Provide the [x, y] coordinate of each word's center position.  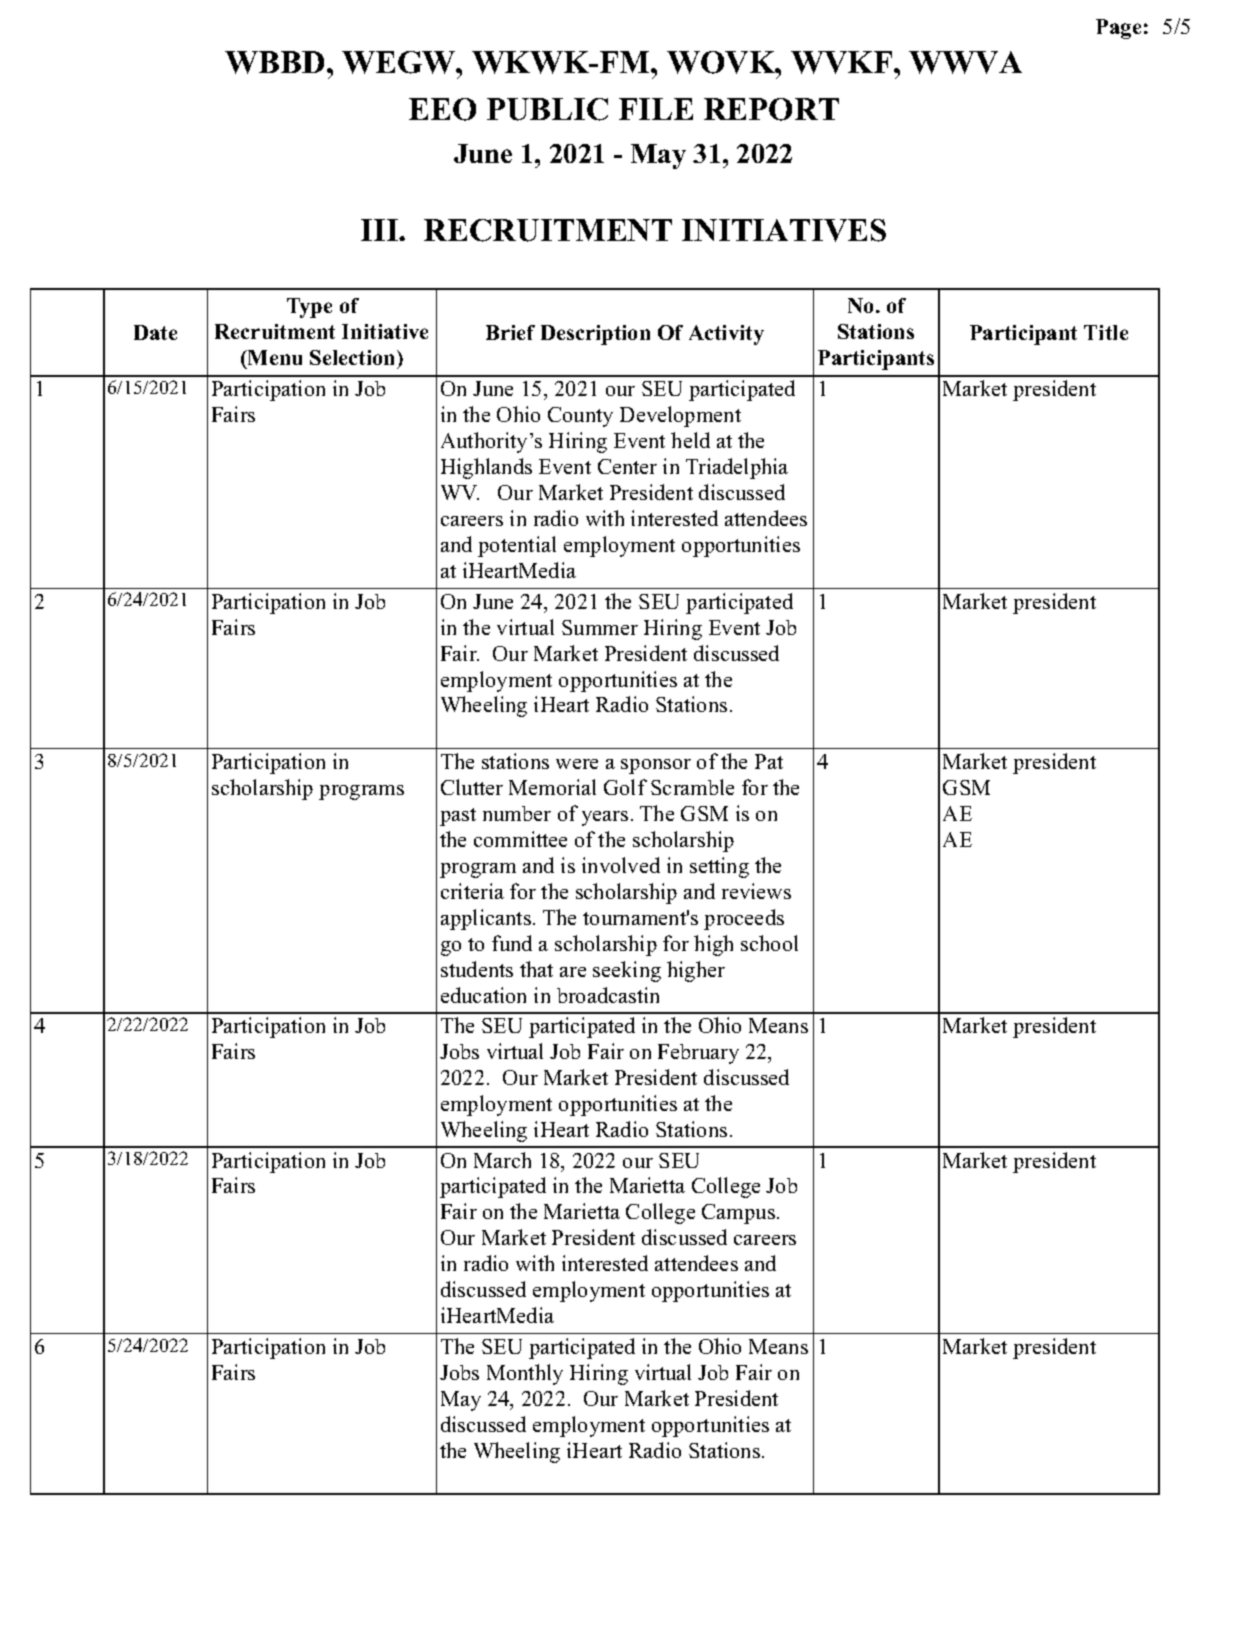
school [769, 943]
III [381, 230]
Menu [274, 357]
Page [1118, 29]
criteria [472, 891]
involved [621, 865]
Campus [738, 1214]
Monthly [525, 1374]
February [698, 1054]
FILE [656, 109]
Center [627, 466]
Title [1106, 332]
